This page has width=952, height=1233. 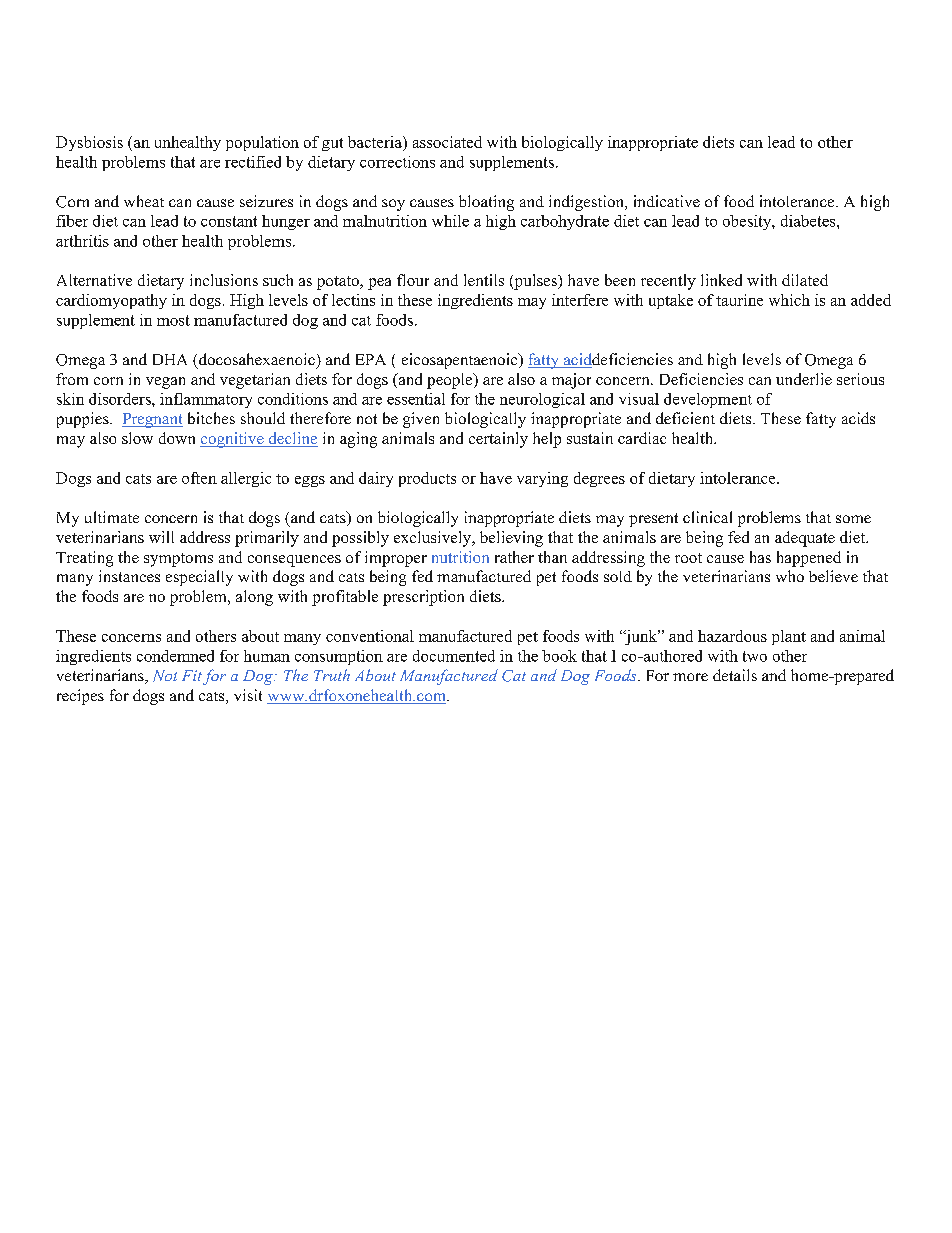 What do you see at coordinates (454, 656) in the page?
I see `documented` at bounding box center [454, 656].
